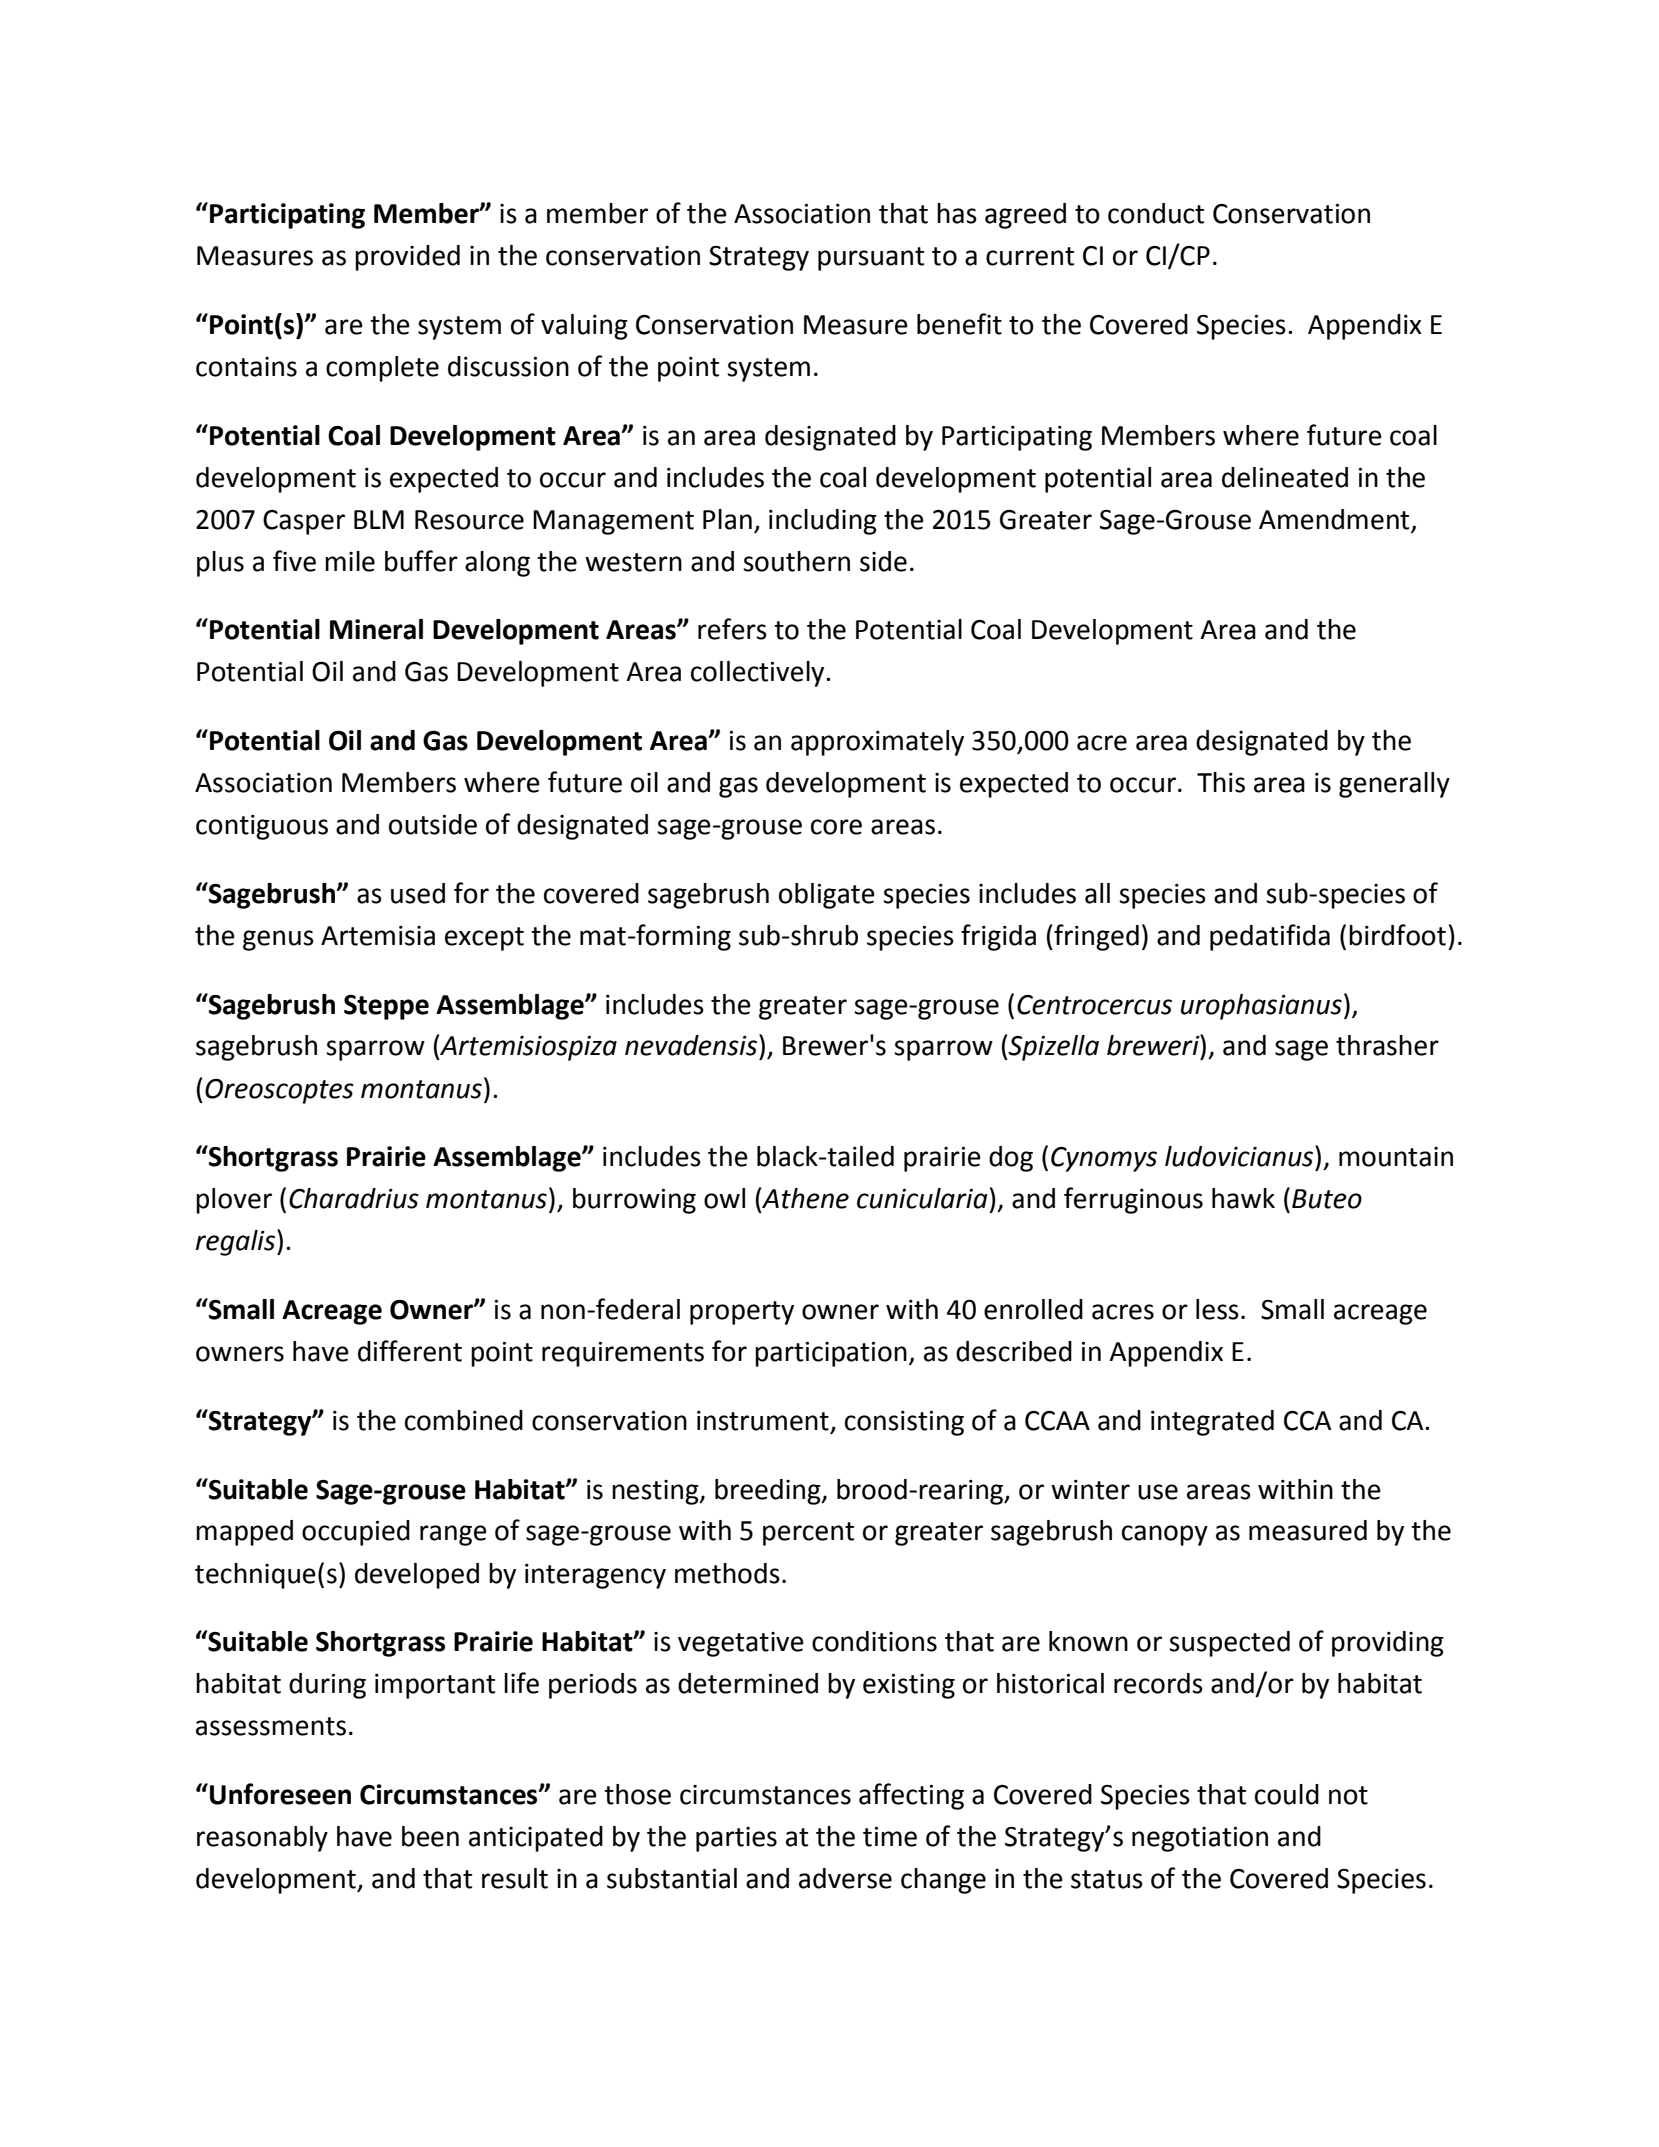  Describe the element at coordinates (418, 893) in the screenshot. I see `used` at that location.
